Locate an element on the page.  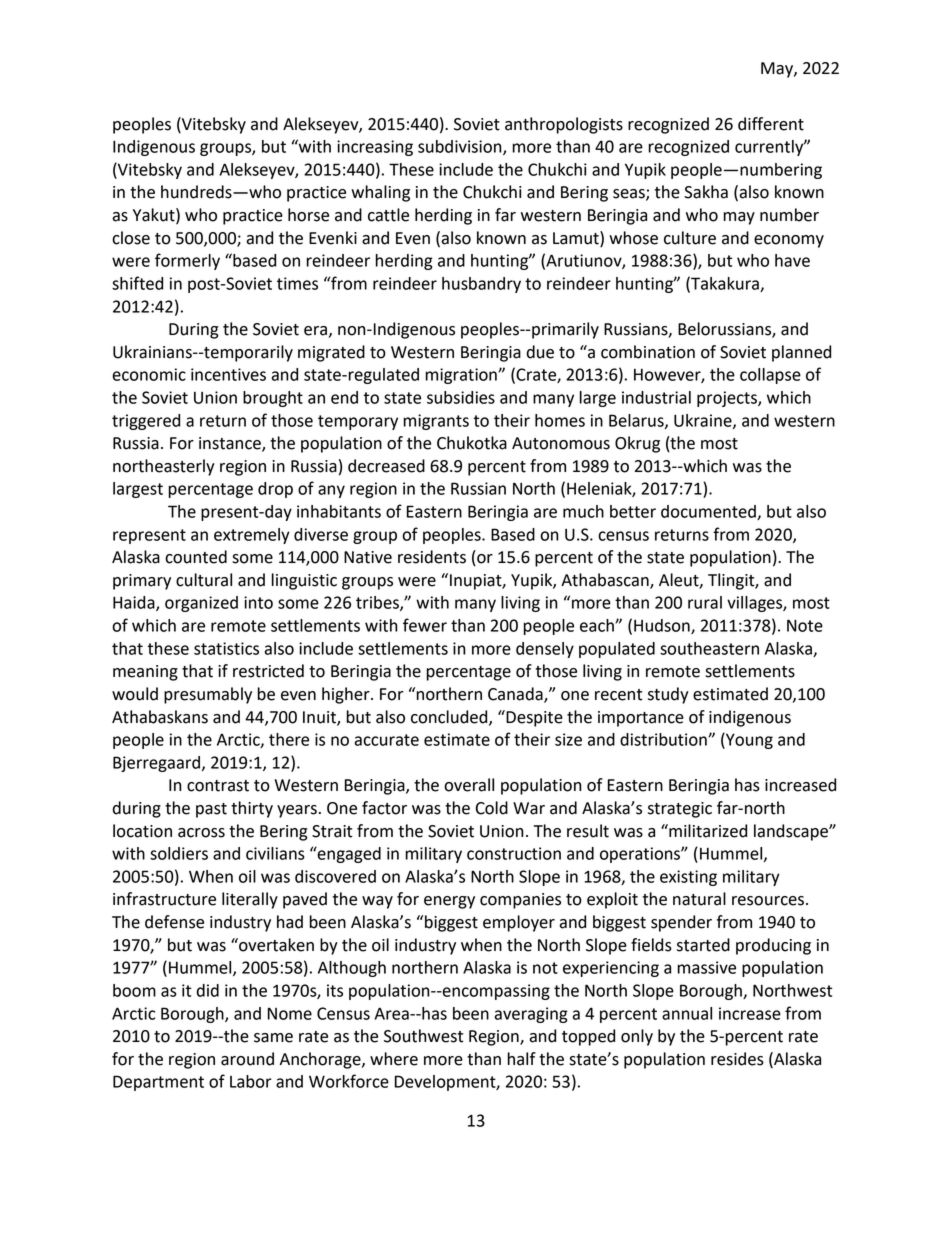
fewer is located at coordinates (425, 625).
